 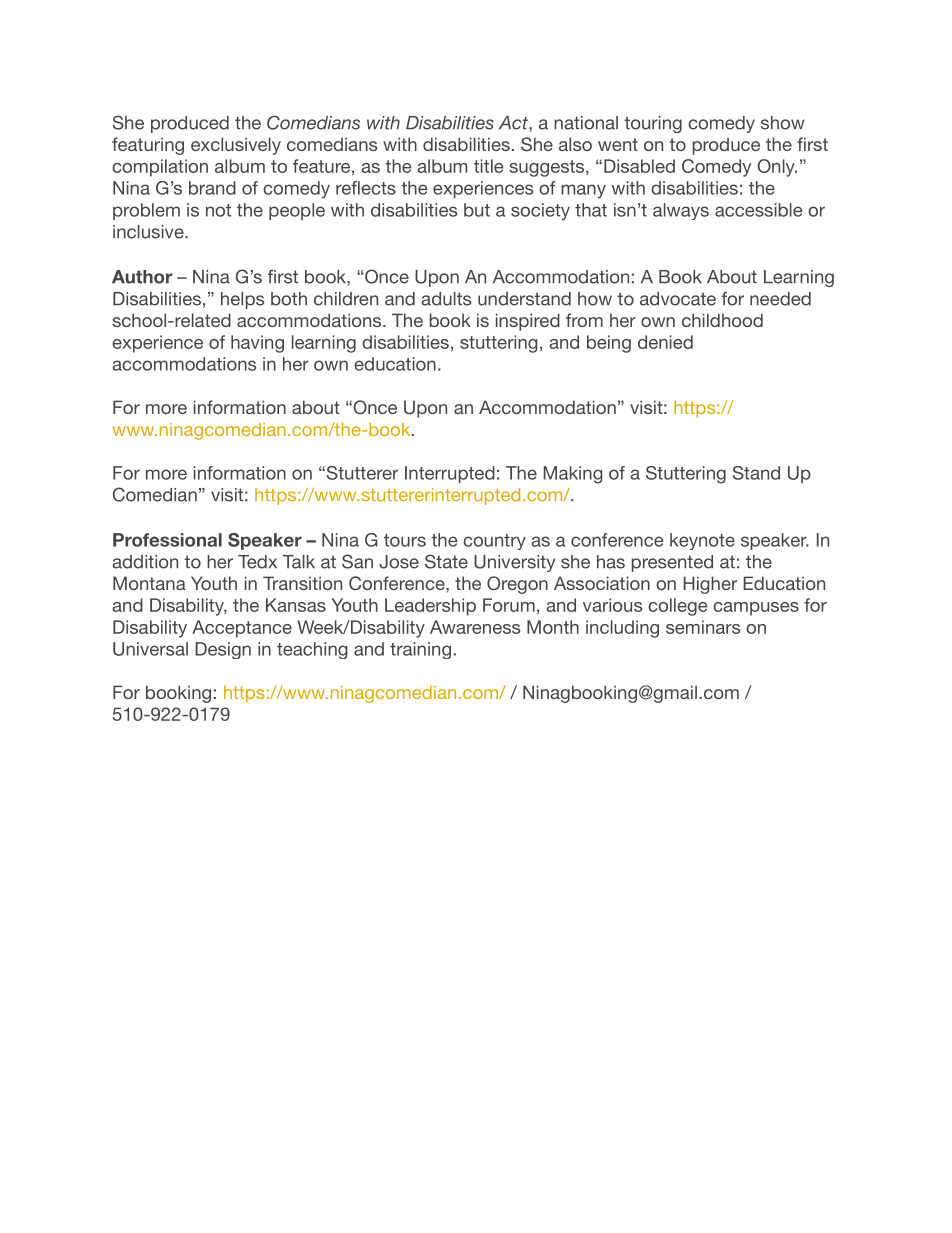 I want to click on having, so click(x=257, y=344).
